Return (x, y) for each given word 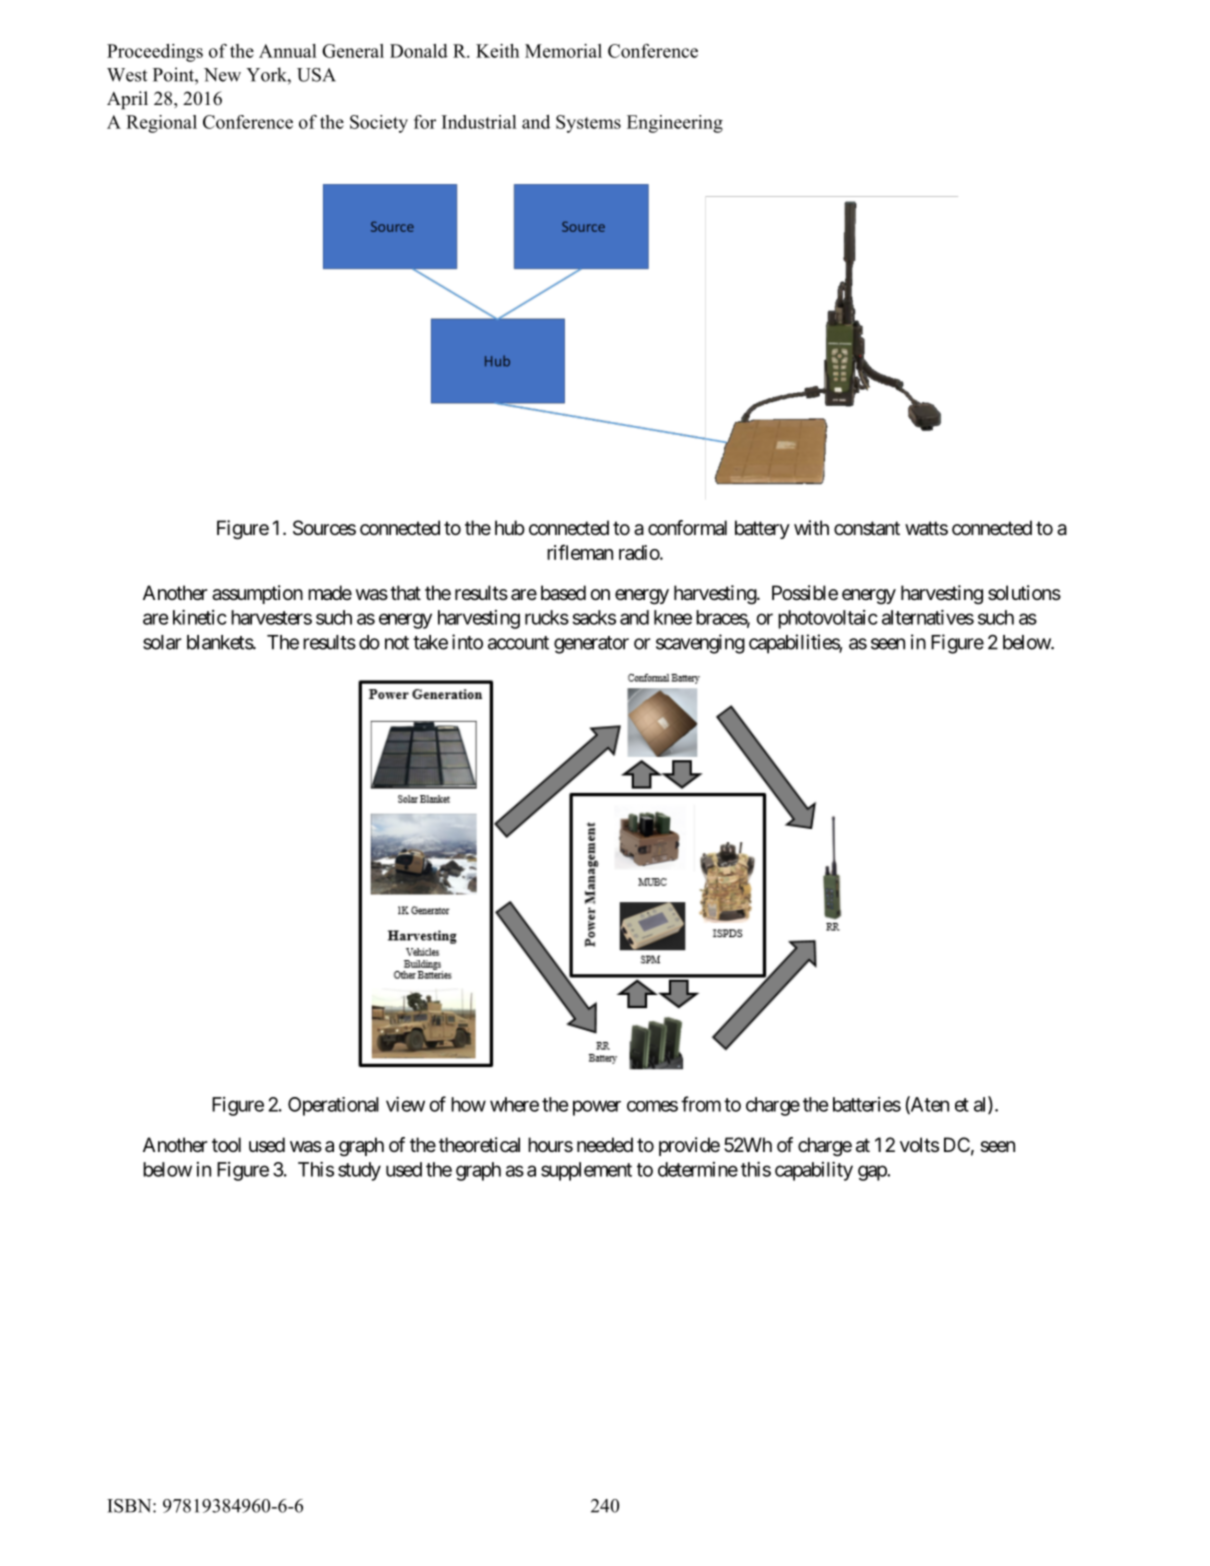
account (518, 643)
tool (226, 1144)
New (222, 75)
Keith (497, 51)
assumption (257, 594)
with (811, 527)
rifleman (580, 552)
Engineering (675, 124)
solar (162, 642)
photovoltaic (828, 619)
